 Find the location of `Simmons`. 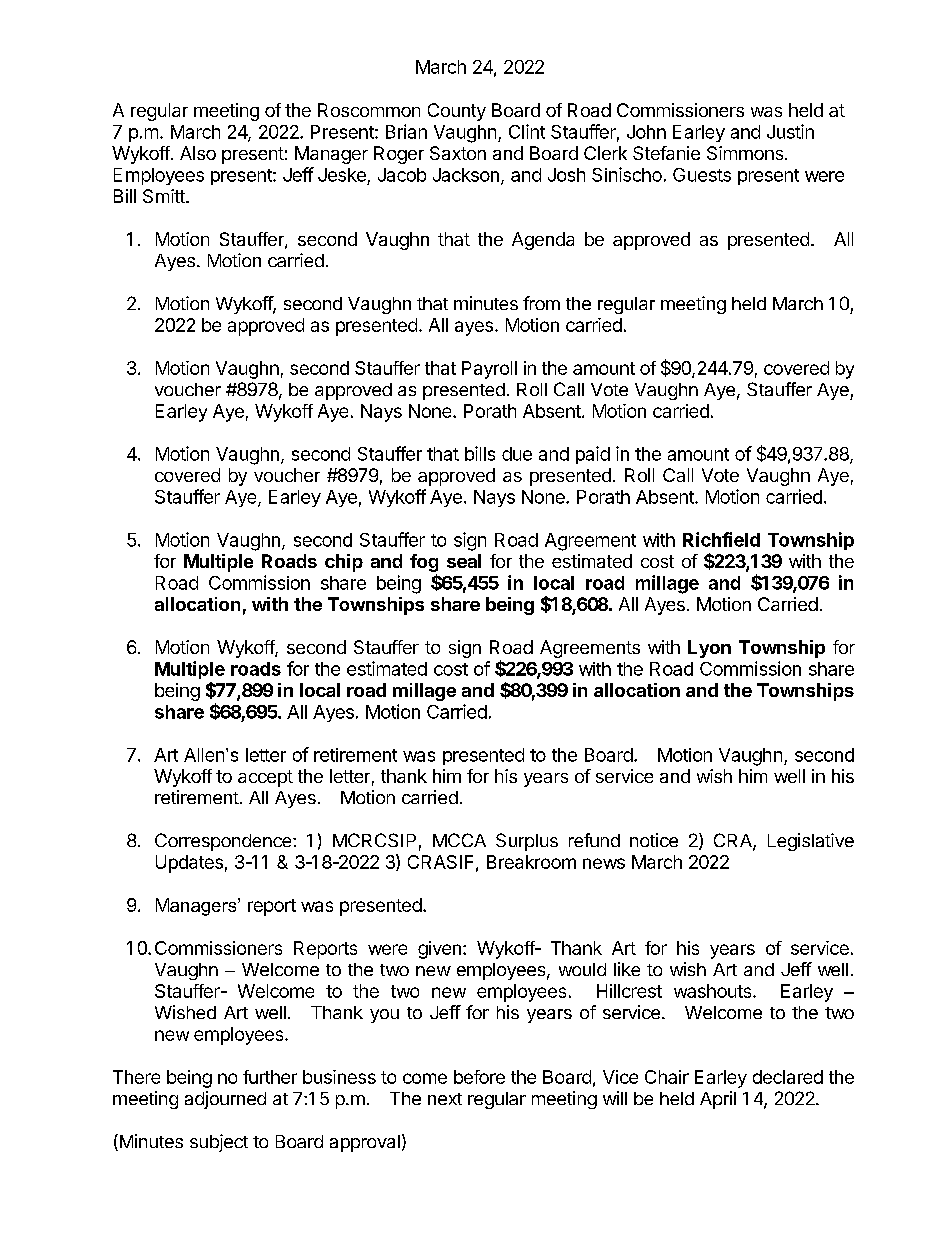

Simmons is located at coordinates (746, 153).
